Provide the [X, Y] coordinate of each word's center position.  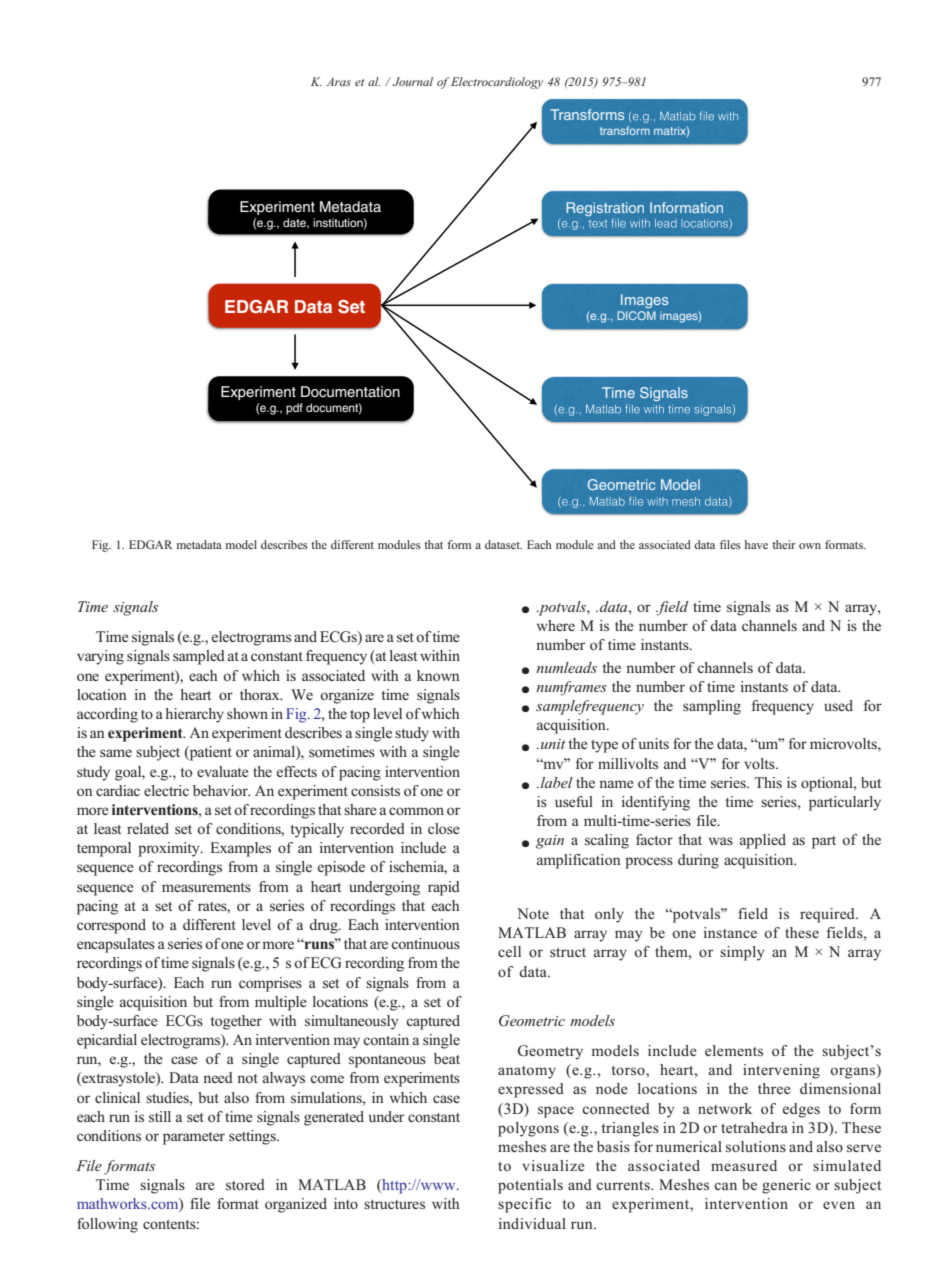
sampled [199, 657]
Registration [605, 209]
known [438, 675]
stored [245, 1184]
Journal [413, 81]
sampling [712, 707]
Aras [338, 81]
